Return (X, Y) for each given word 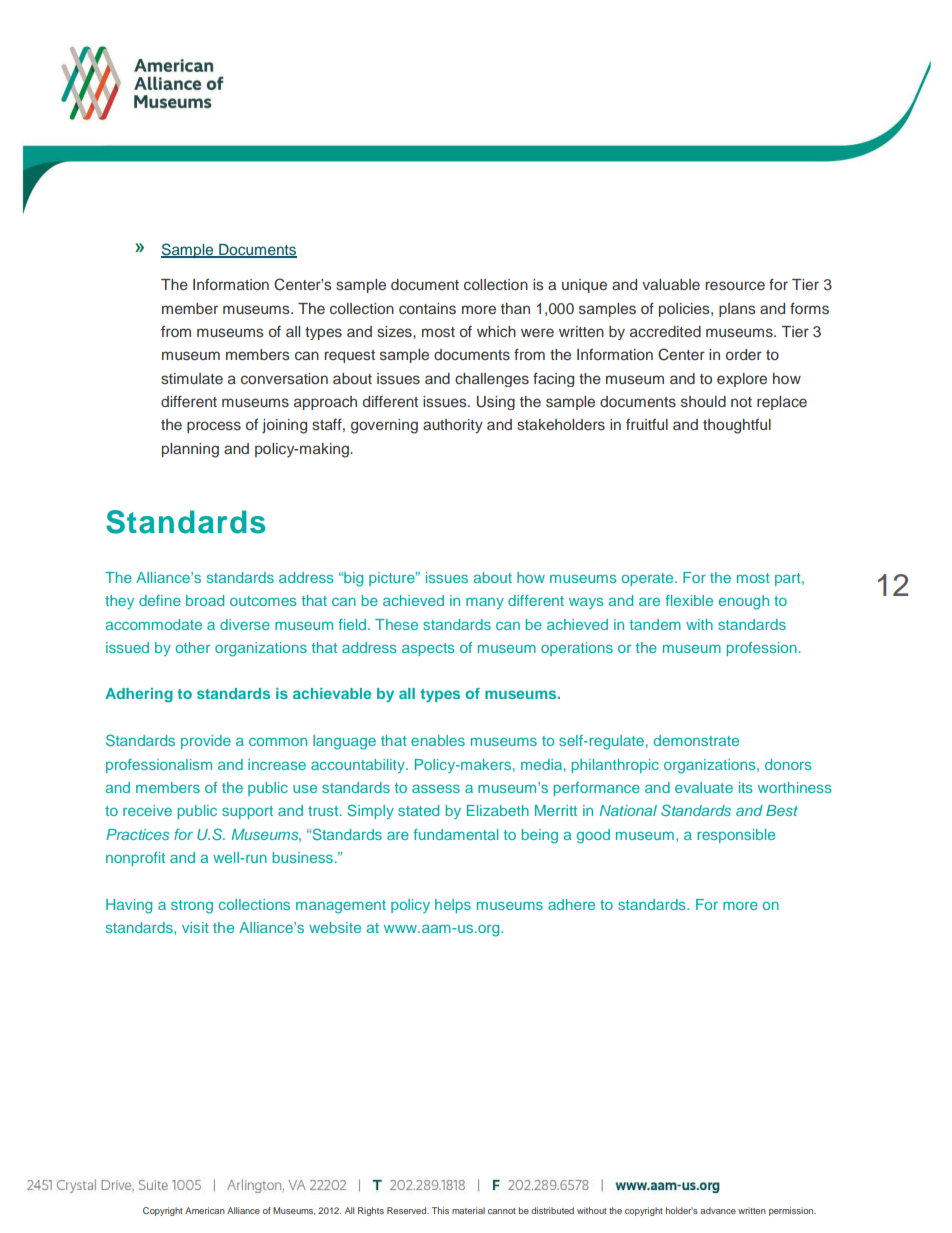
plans (737, 310)
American (205, 1210)
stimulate (192, 378)
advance (718, 1210)
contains (427, 309)
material (468, 1210)
